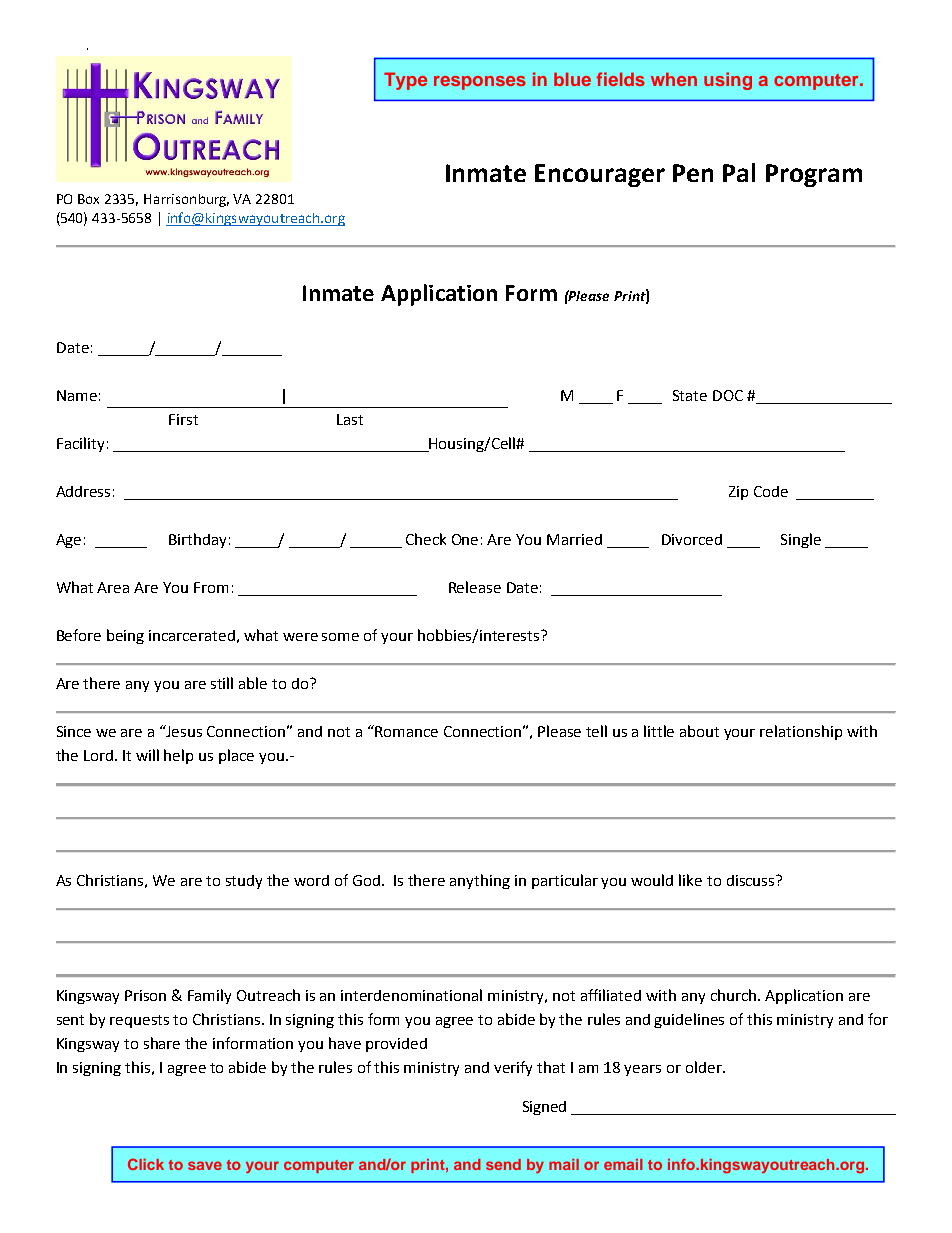 The width and height of the screenshot is (952, 1233). Describe the element at coordinates (162, 1043) in the screenshot. I see `share` at that location.
